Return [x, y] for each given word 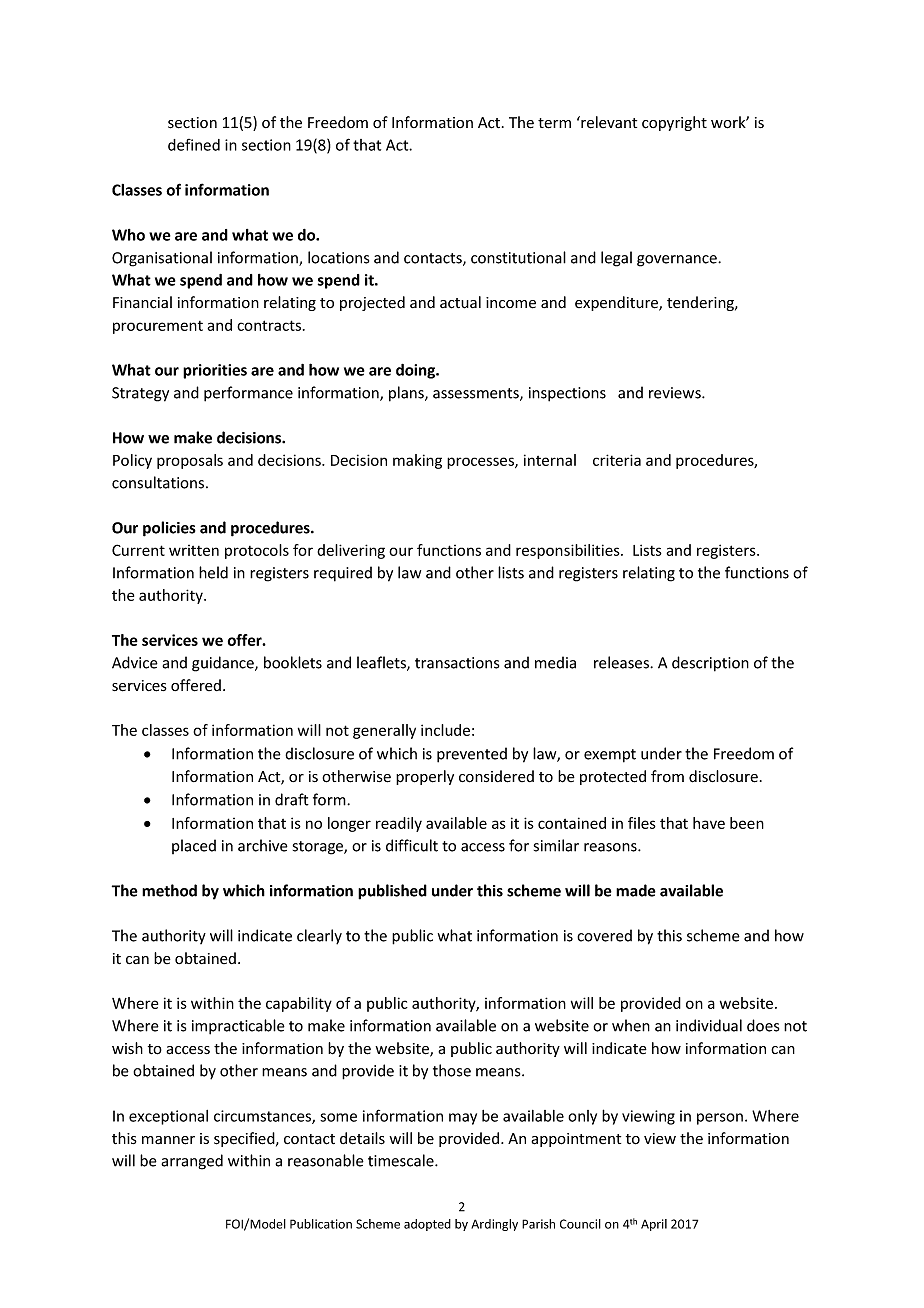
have [709, 823]
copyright [674, 123]
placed [194, 846]
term [554, 123]
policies [169, 529]
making [417, 461]
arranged [192, 1162]
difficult [412, 845]
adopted [427, 1225]
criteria [617, 460]
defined [194, 145]
